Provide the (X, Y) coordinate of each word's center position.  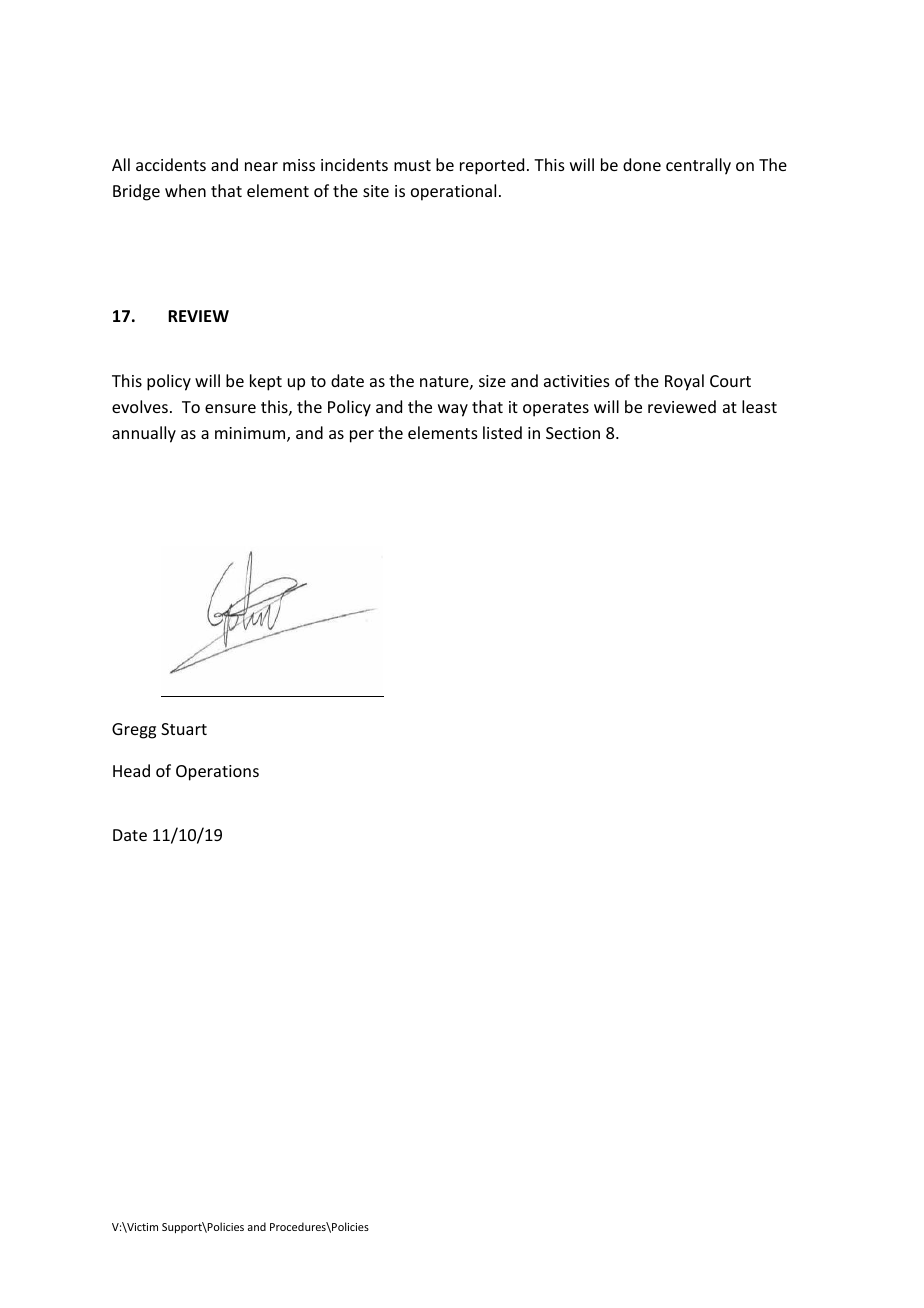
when (185, 190)
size (492, 381)
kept (266, 382)
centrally (698, 166)
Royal (684, 382)
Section (573, 433)
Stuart (184, 729)
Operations (217, 773)
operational (453, 192)
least (759, 406)
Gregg (134, 731)
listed (502, 432)
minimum (251, 434)
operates (556, 409)
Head (131, 770)
